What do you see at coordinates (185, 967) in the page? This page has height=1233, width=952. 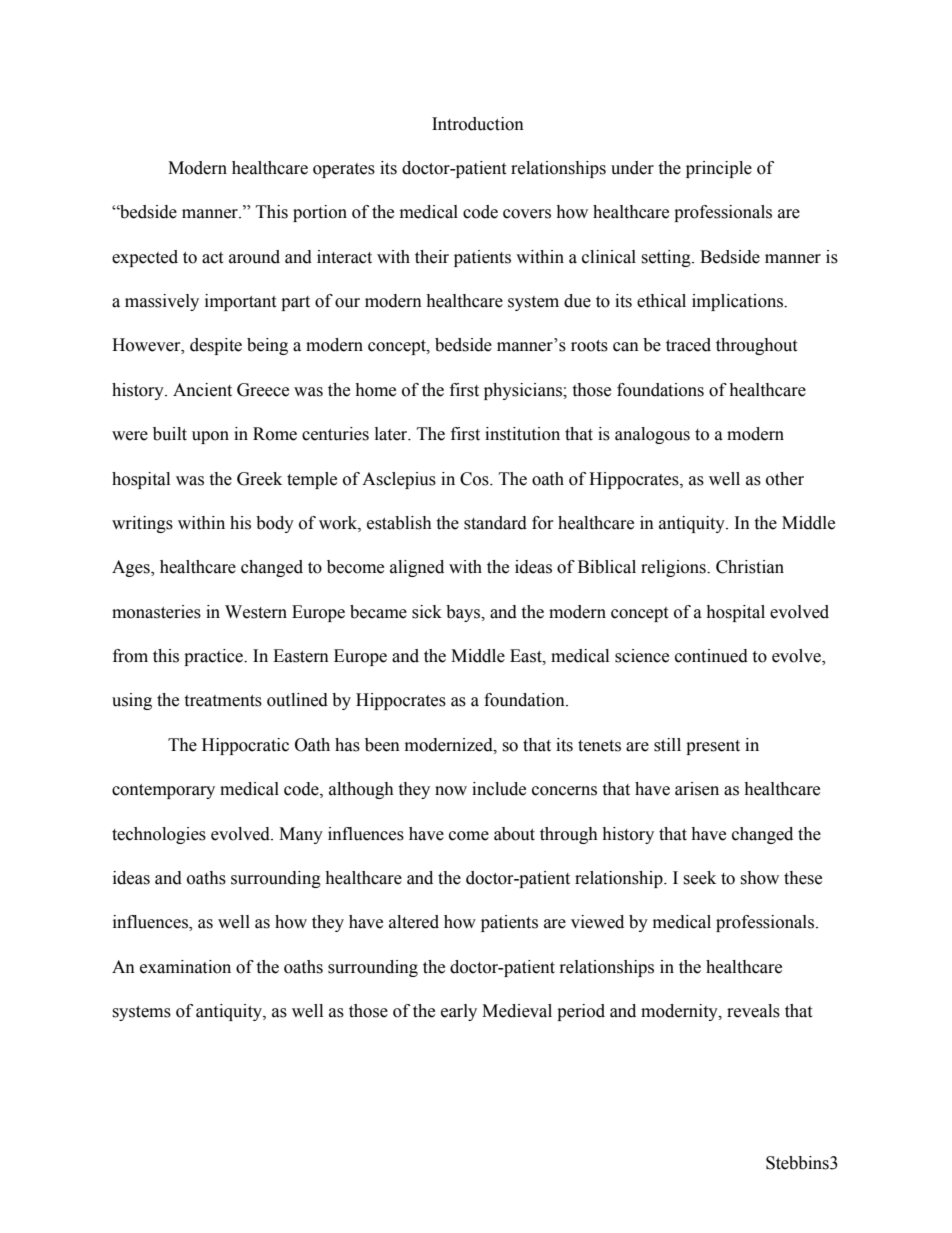 I see `examination` at bounding box center [185, 967].
